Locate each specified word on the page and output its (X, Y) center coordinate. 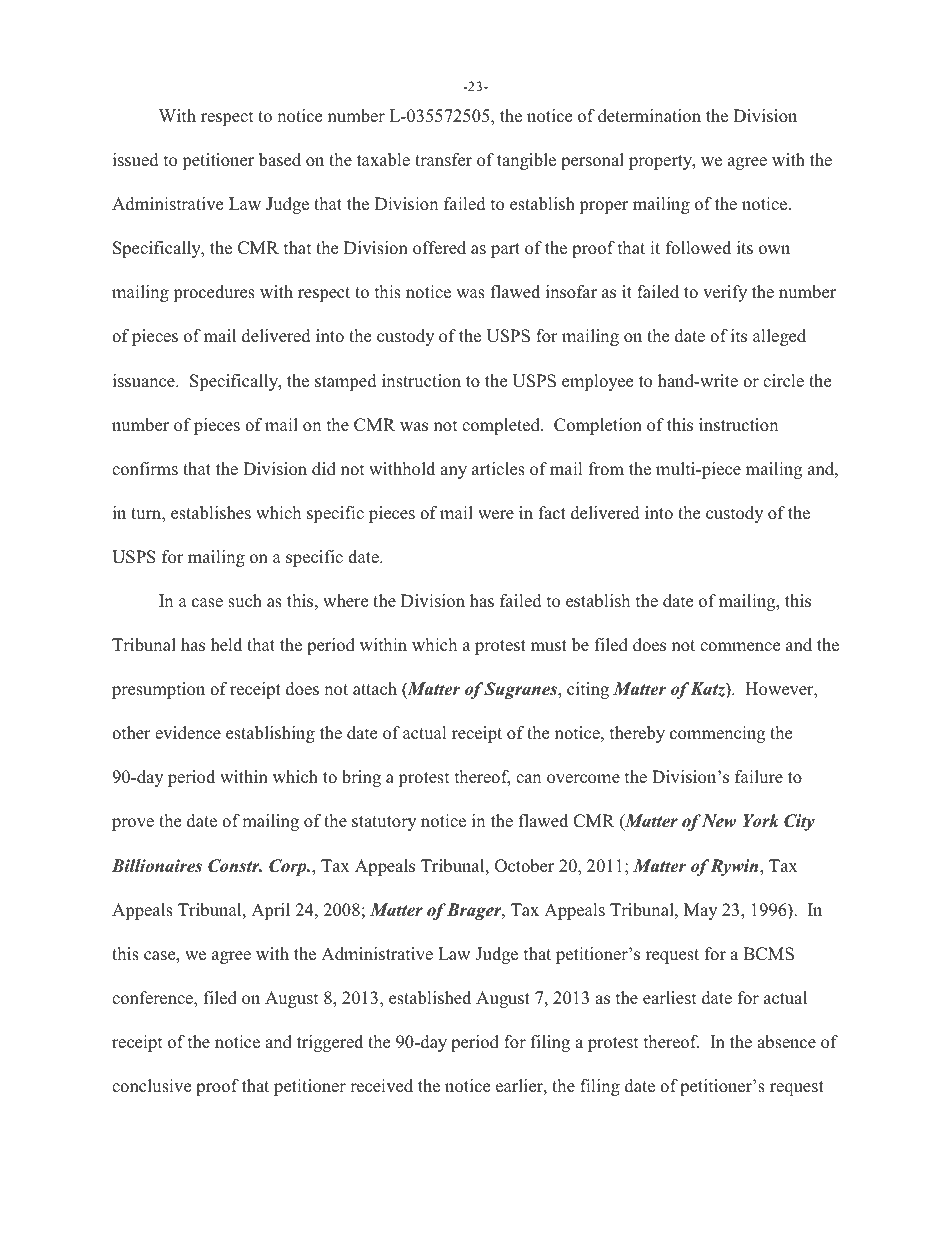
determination (649, 116)
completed (502, 426)
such (245, 601)
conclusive (151, 1086)
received (381, 1086)
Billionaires (157, 866)
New (719, 821)
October (524, 866)
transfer (443, 160)
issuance (145, 381)
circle (783, 381)
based (280, 159)
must (549, 645)
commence (740, 647)
